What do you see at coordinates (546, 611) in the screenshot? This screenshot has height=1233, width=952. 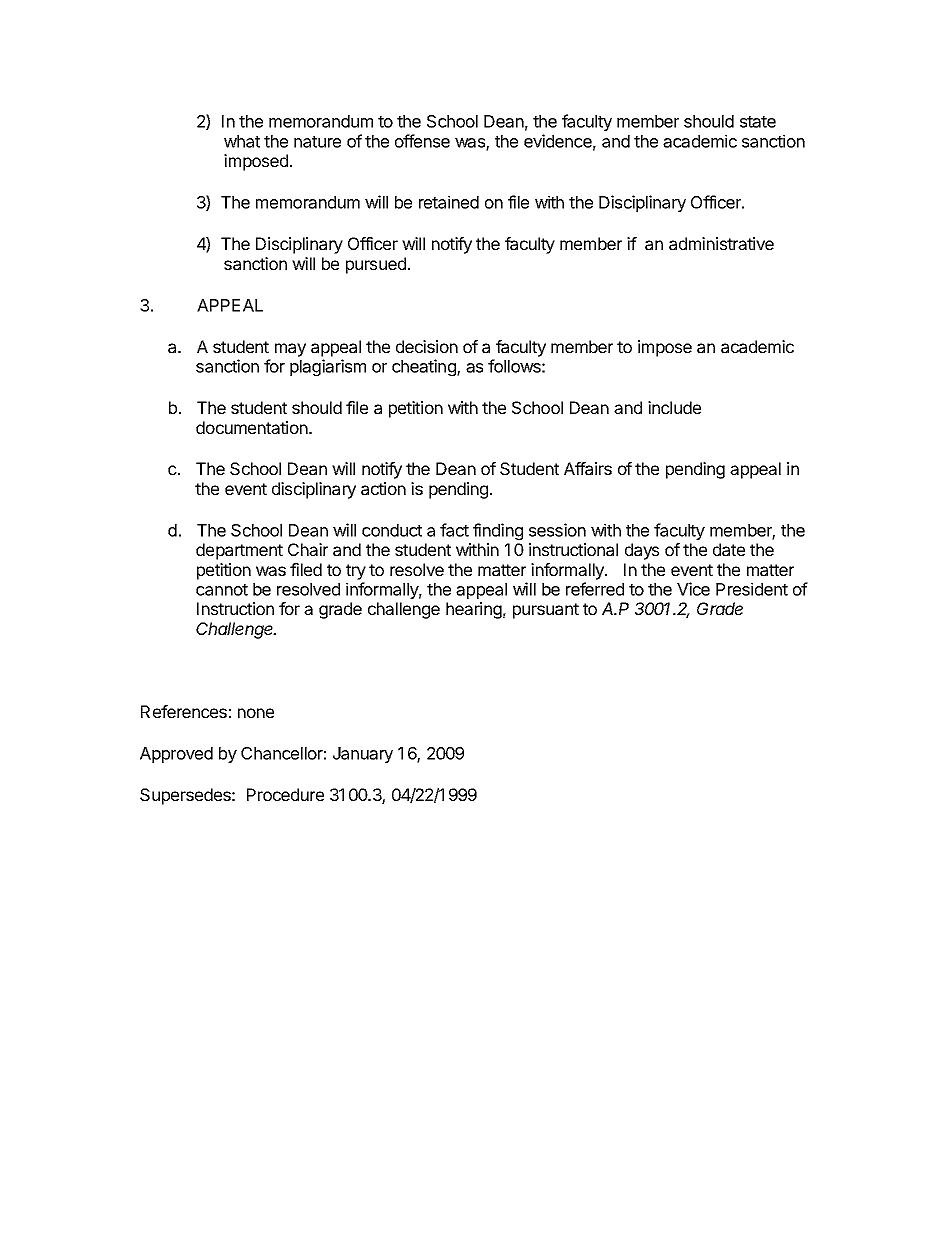 I see `pursuant` at bounding box center [546, 611].
